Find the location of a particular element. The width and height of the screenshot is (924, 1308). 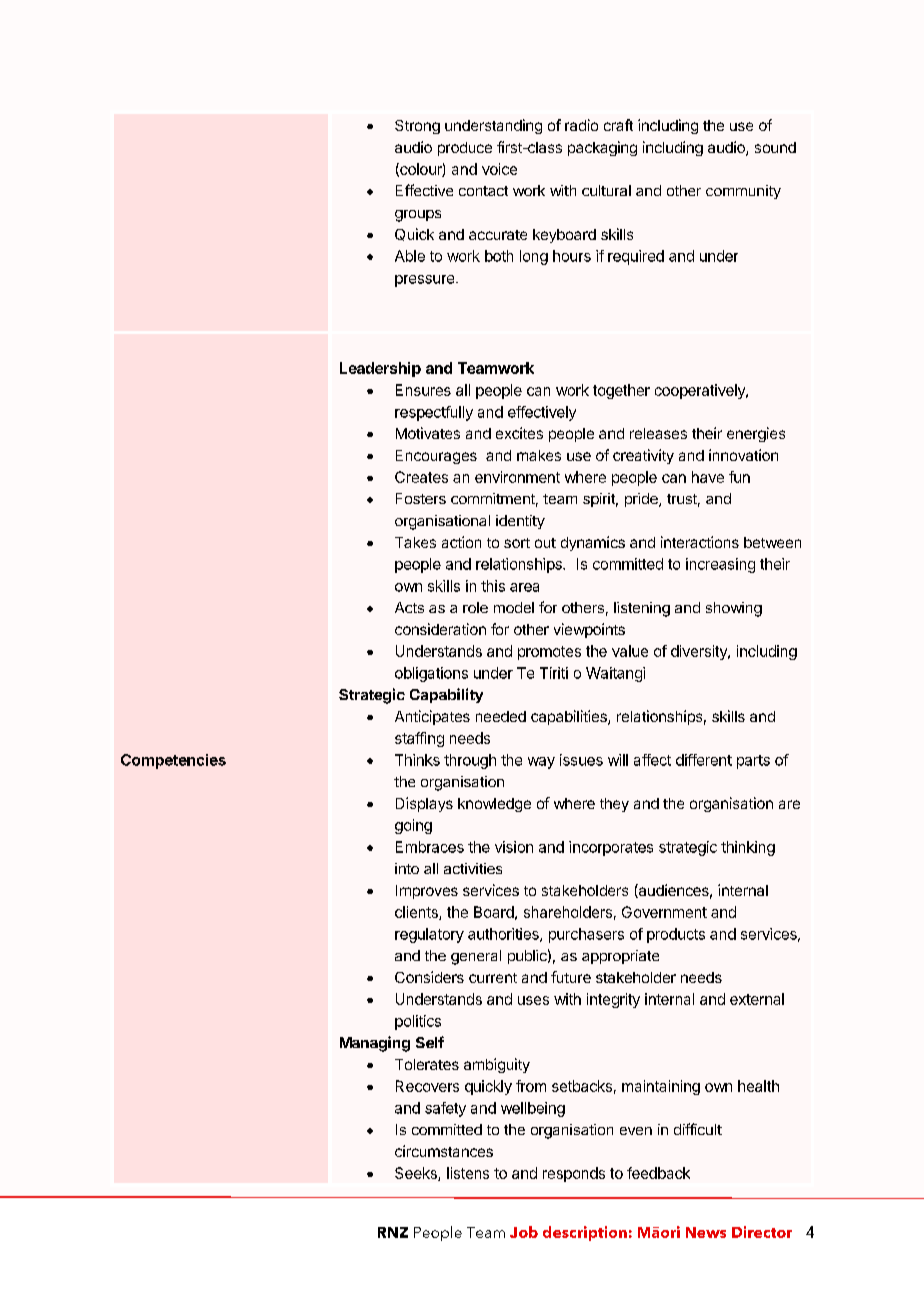

Managing is located at coordinates (375, 1044).
